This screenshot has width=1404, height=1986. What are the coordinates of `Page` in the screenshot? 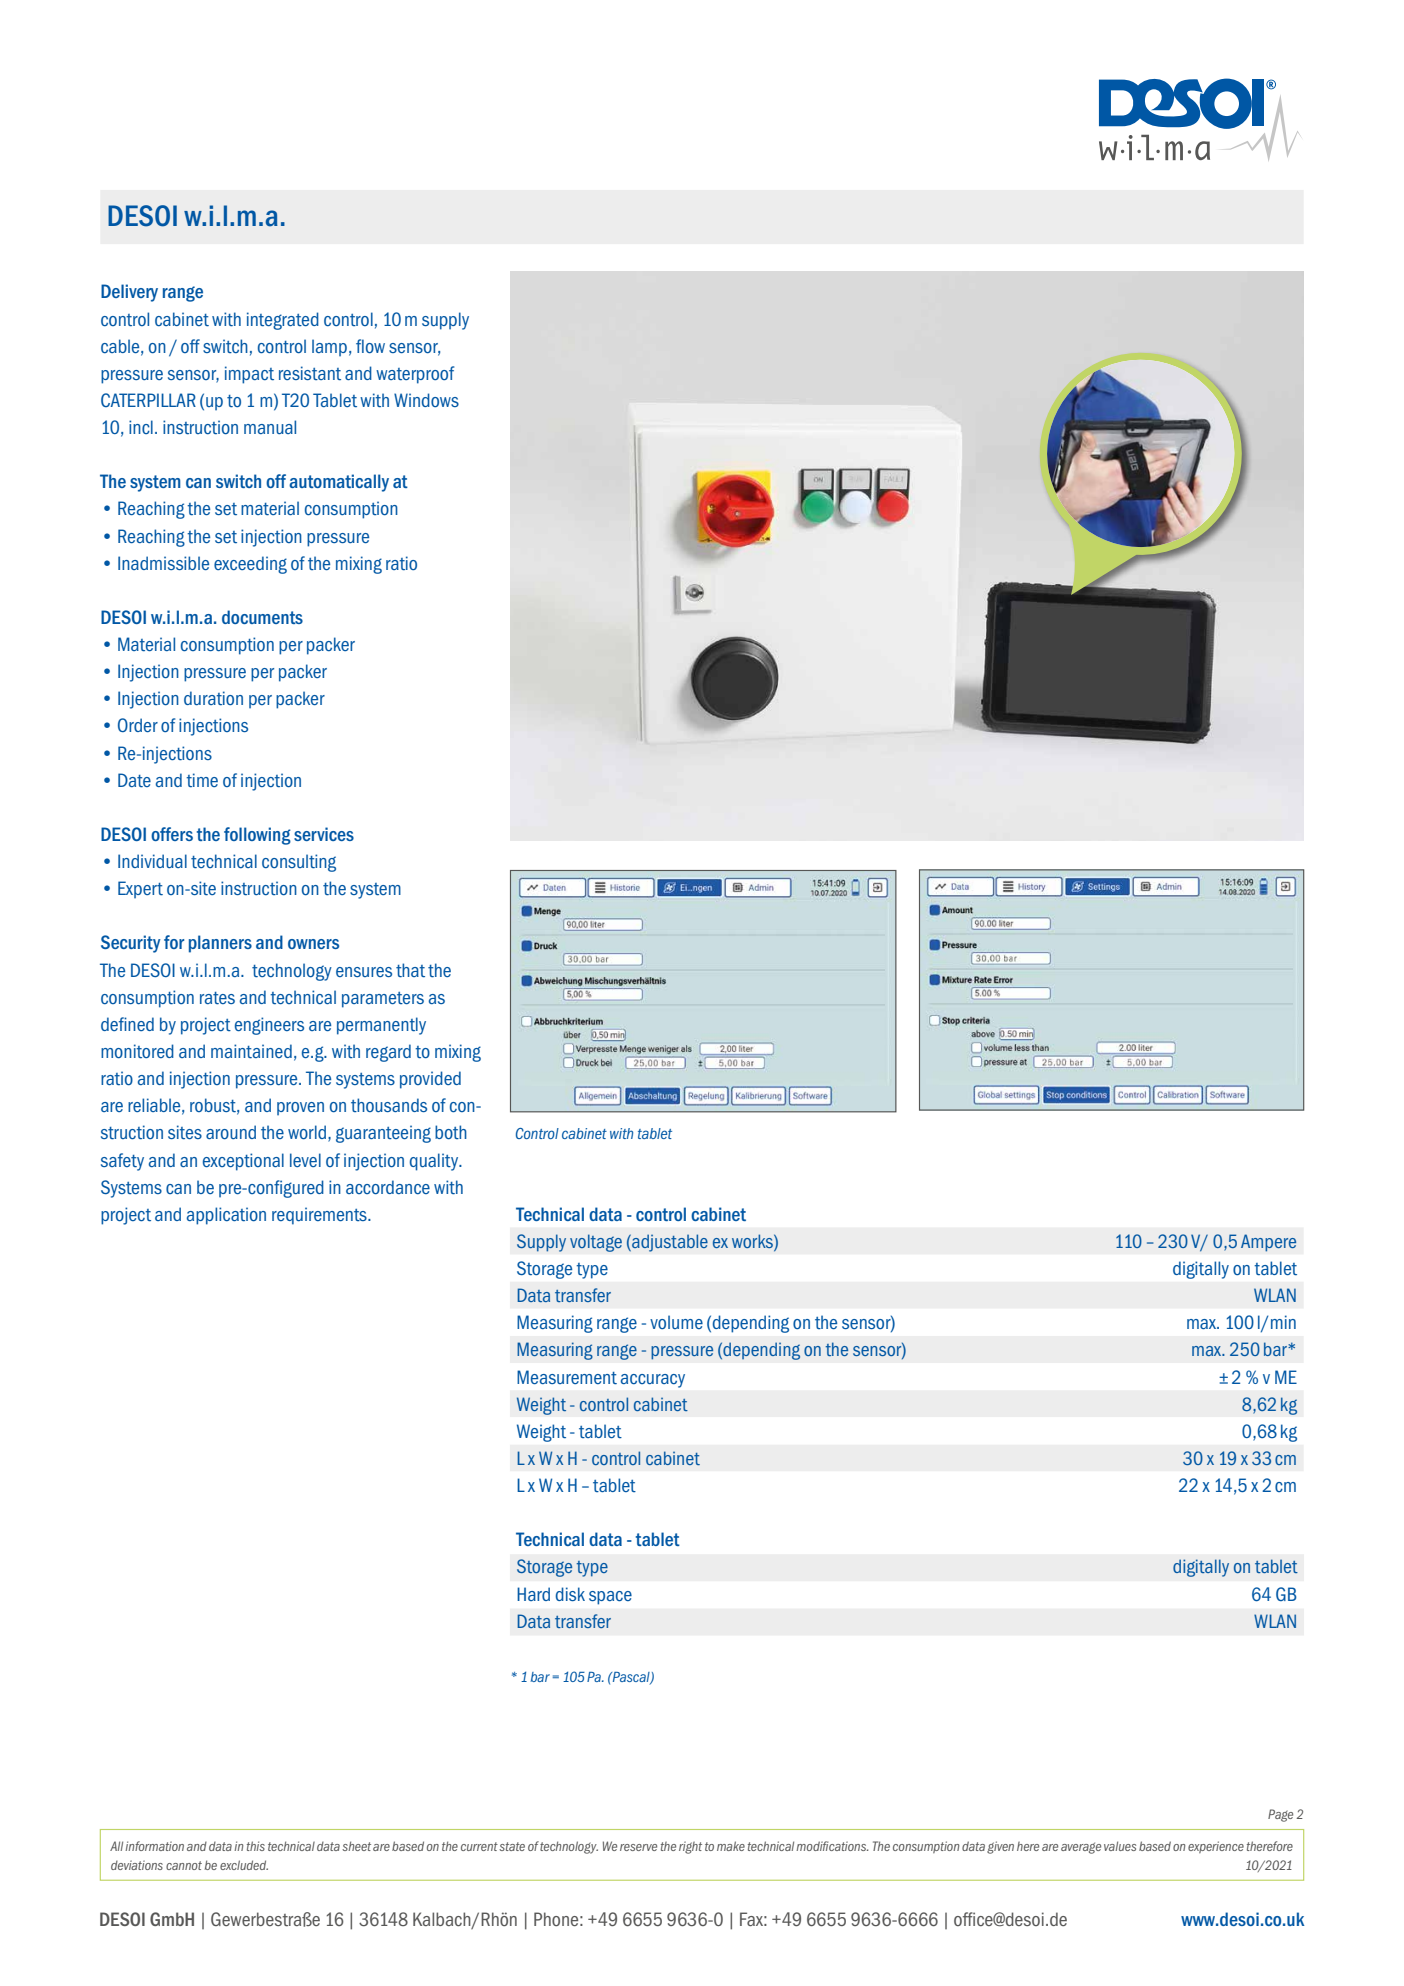 It's located at (1280, 1815).
